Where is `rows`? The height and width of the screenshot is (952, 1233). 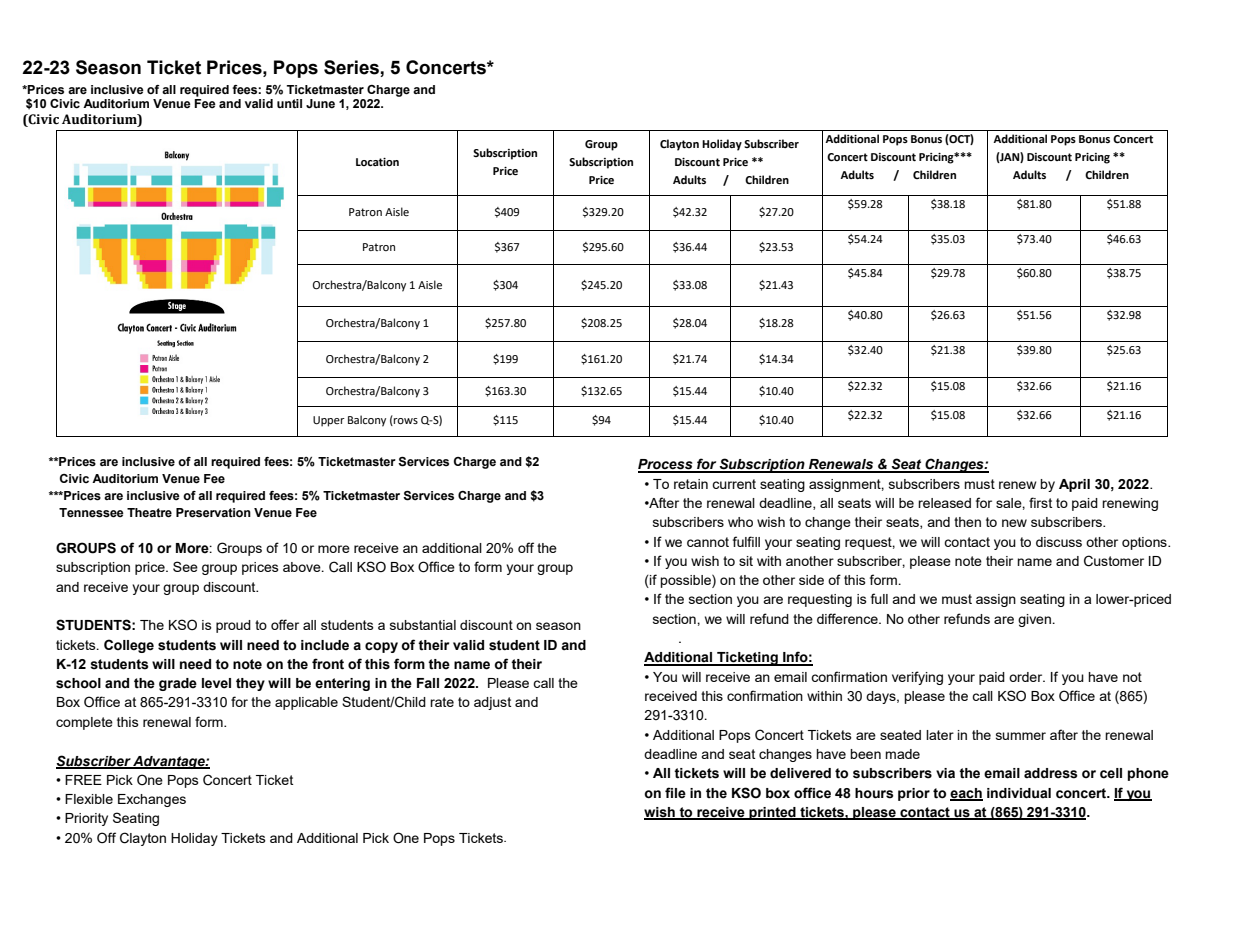
rows is located at coordinates (405, 422).
